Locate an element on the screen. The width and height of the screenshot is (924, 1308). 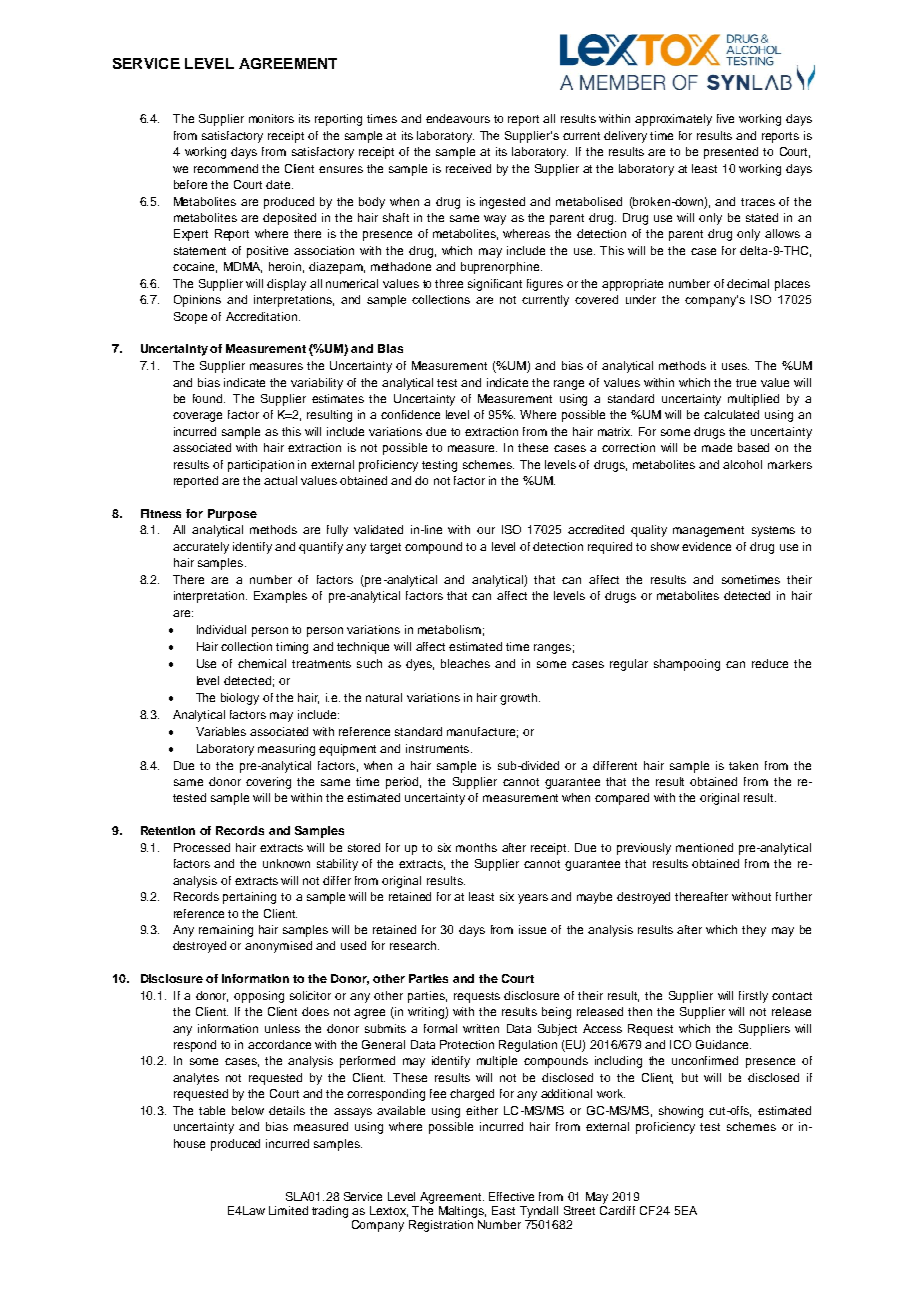
recommend is located at coordinates (226, 168).
